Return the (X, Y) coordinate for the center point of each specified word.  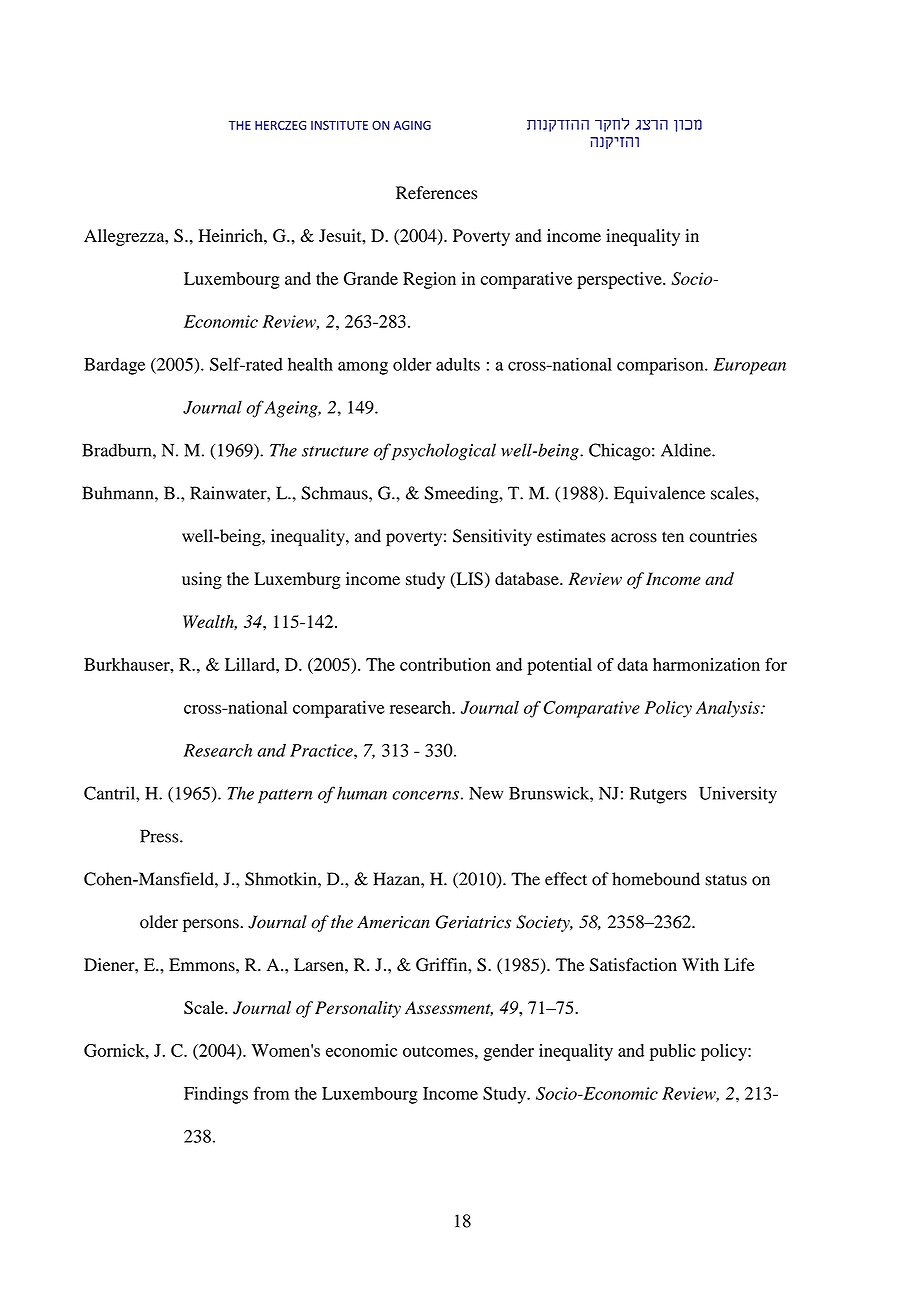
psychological (443, 452)
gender (509, 1052)
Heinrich (231, 235)
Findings (216, 1095)
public (673, 1052)
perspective (620, 280)
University (738, 795)
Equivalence (659, 495)
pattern (285, 796)
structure (335, 451)
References (436, 193)
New (486, 793)
